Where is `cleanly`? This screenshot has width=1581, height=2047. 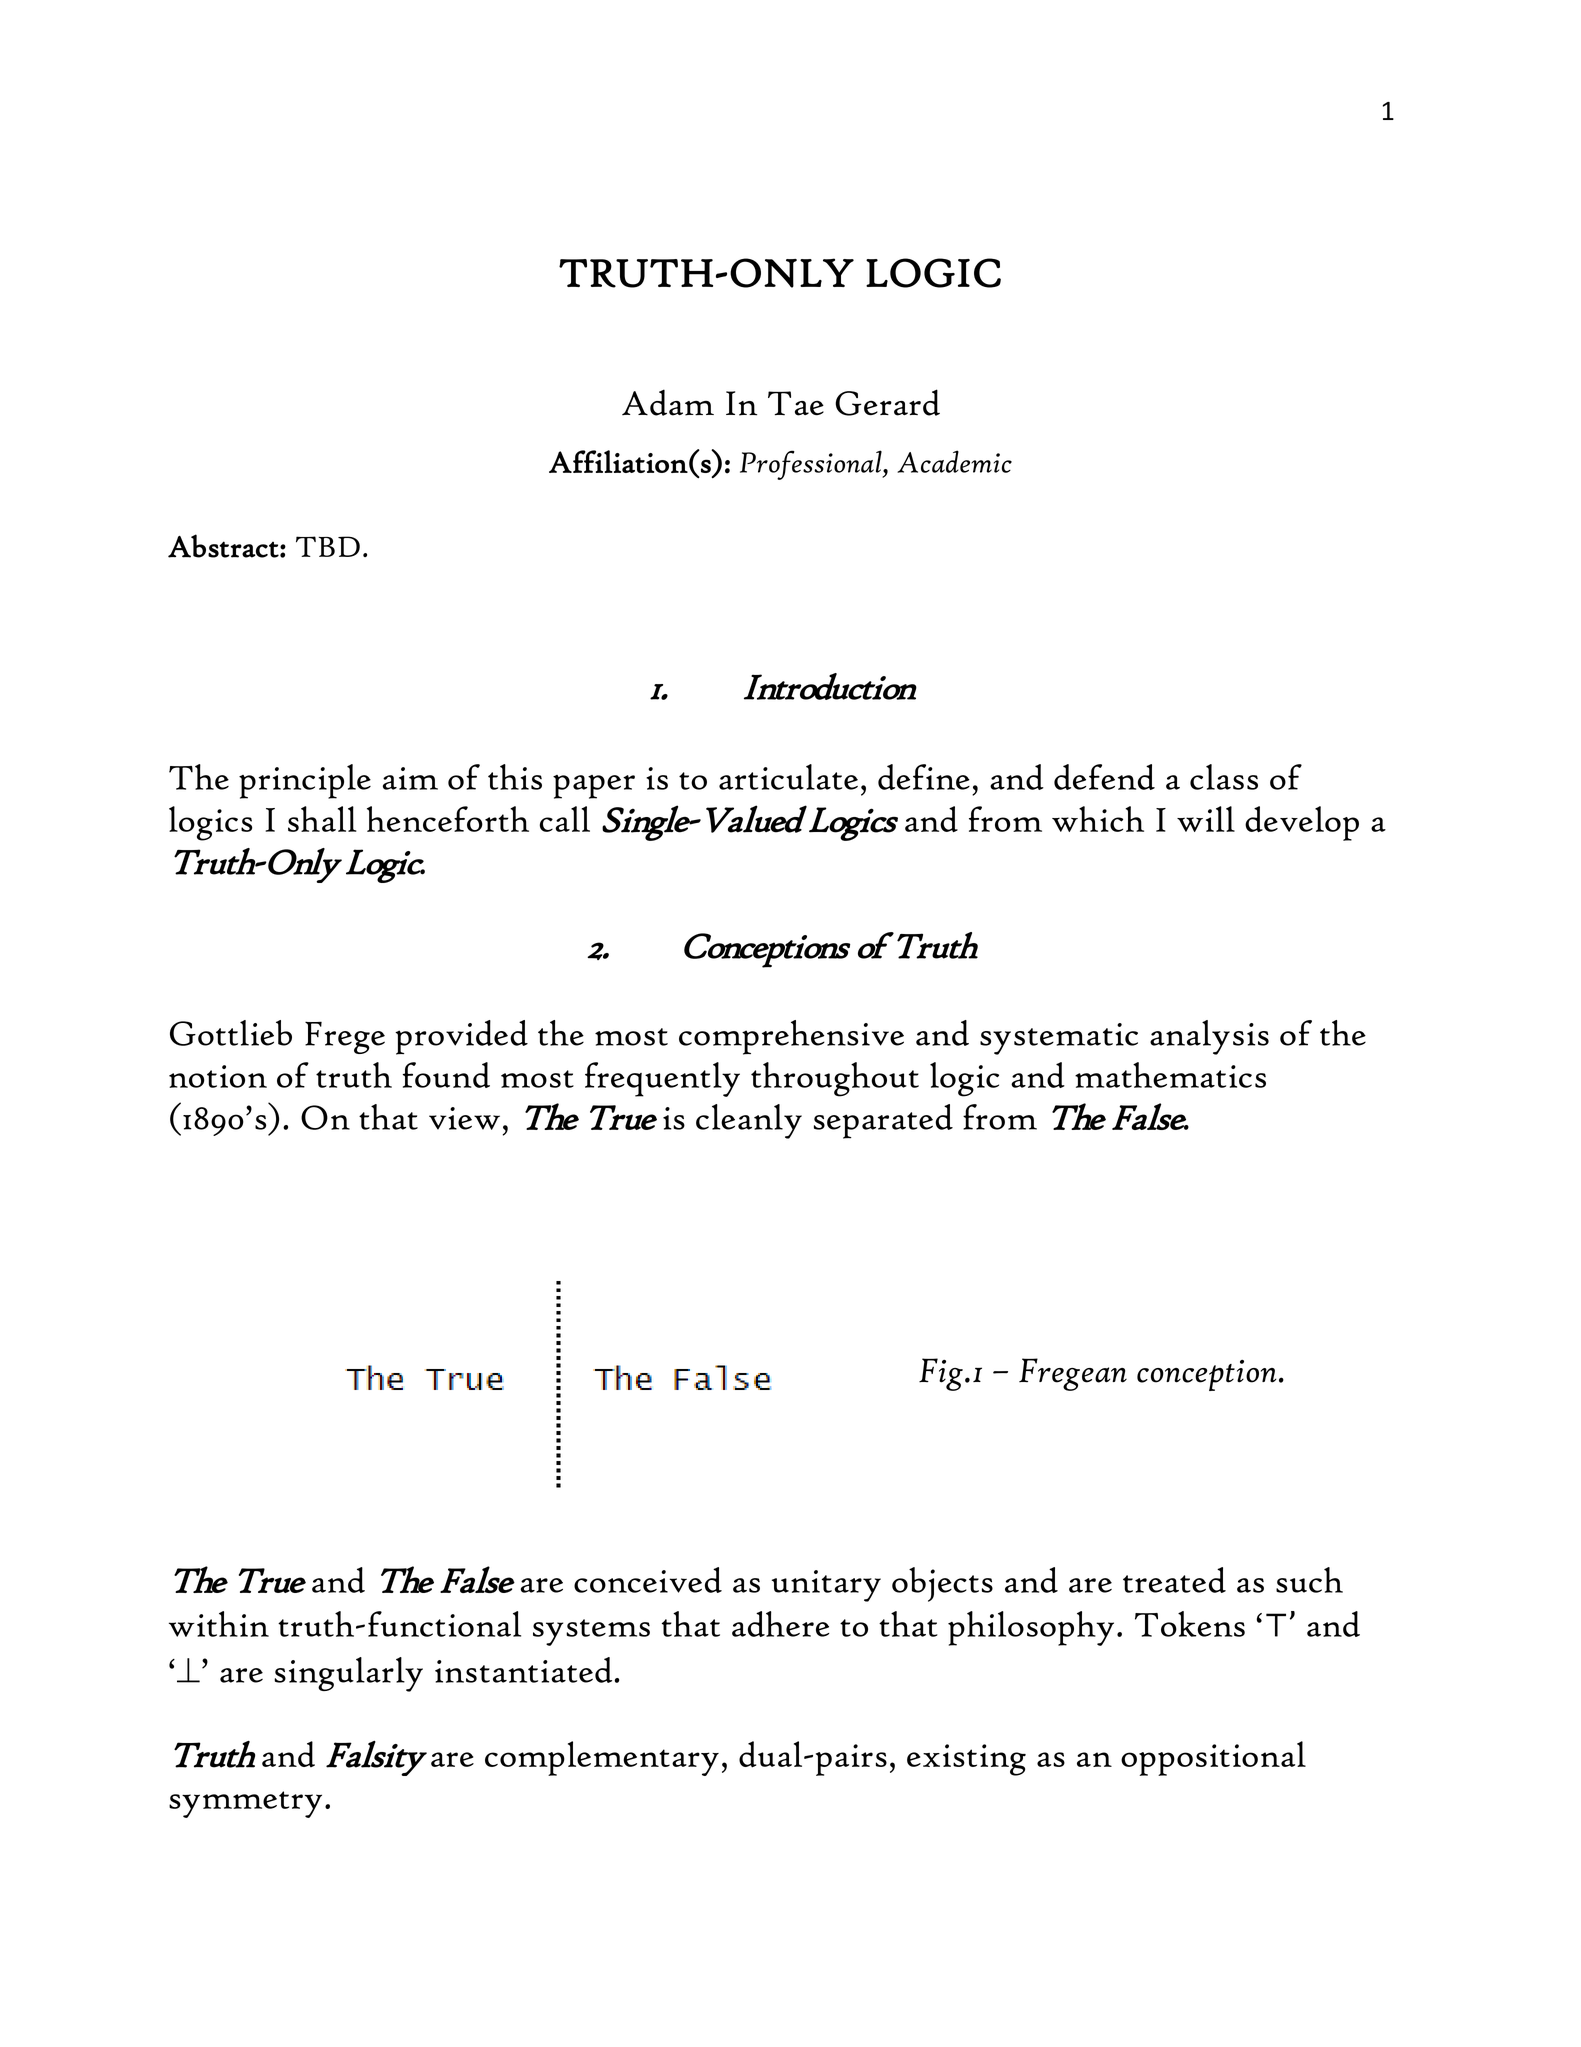 cleanly is located at coordinates (749, 1121).
